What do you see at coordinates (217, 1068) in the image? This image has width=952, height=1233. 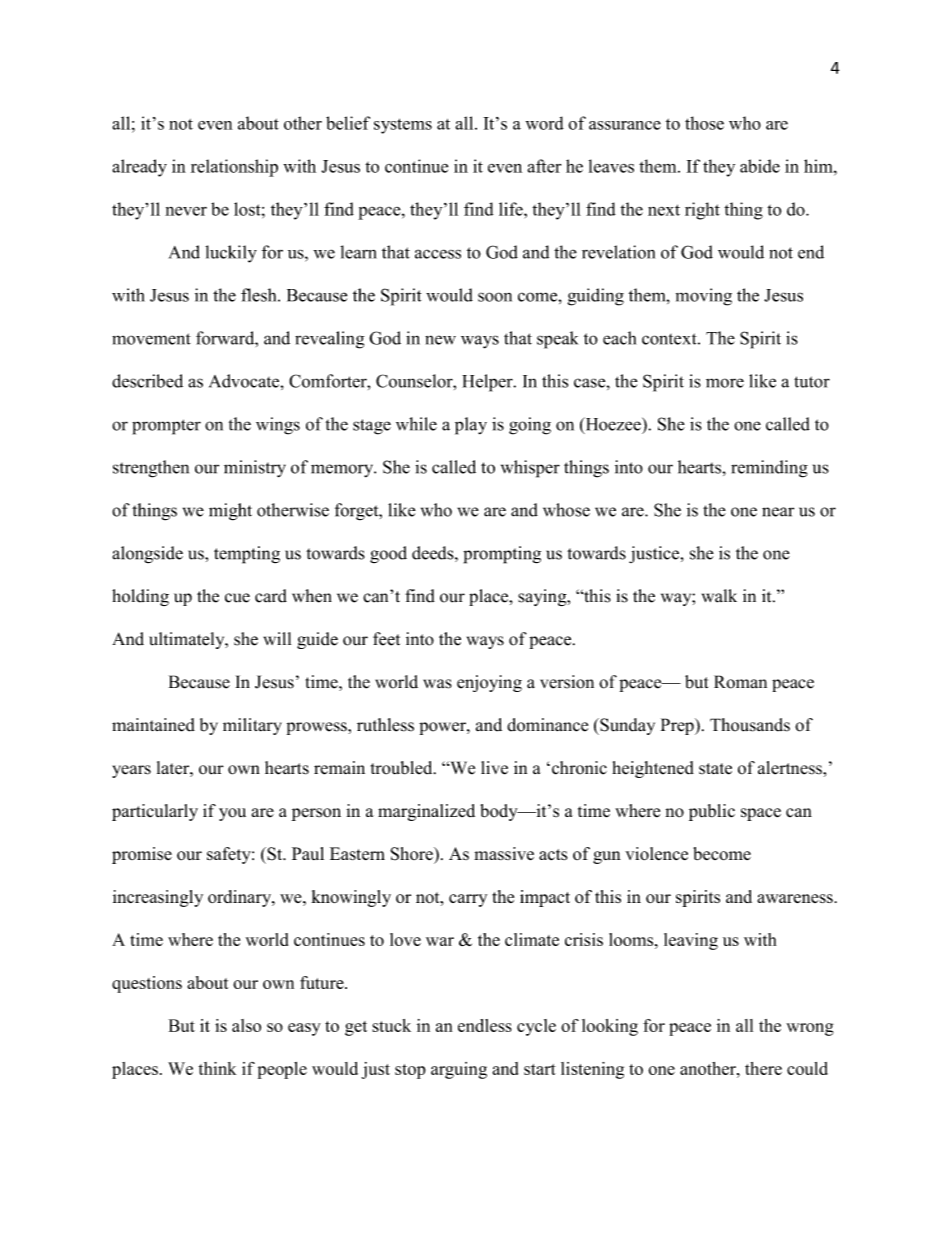 I see `think` at bounding box center [217, 1068].
